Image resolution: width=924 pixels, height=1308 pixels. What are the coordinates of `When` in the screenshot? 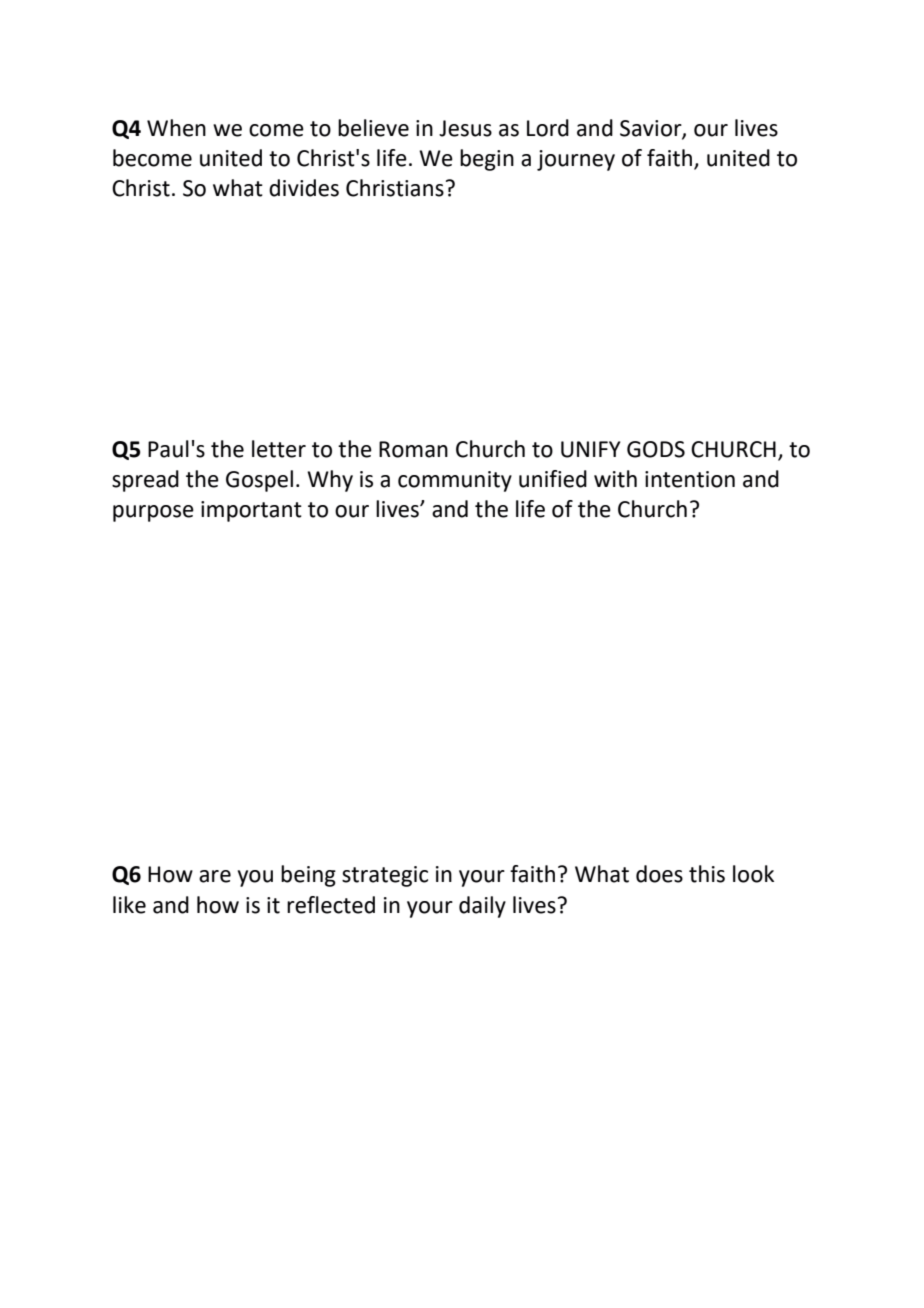 It's located at (176, 128).
